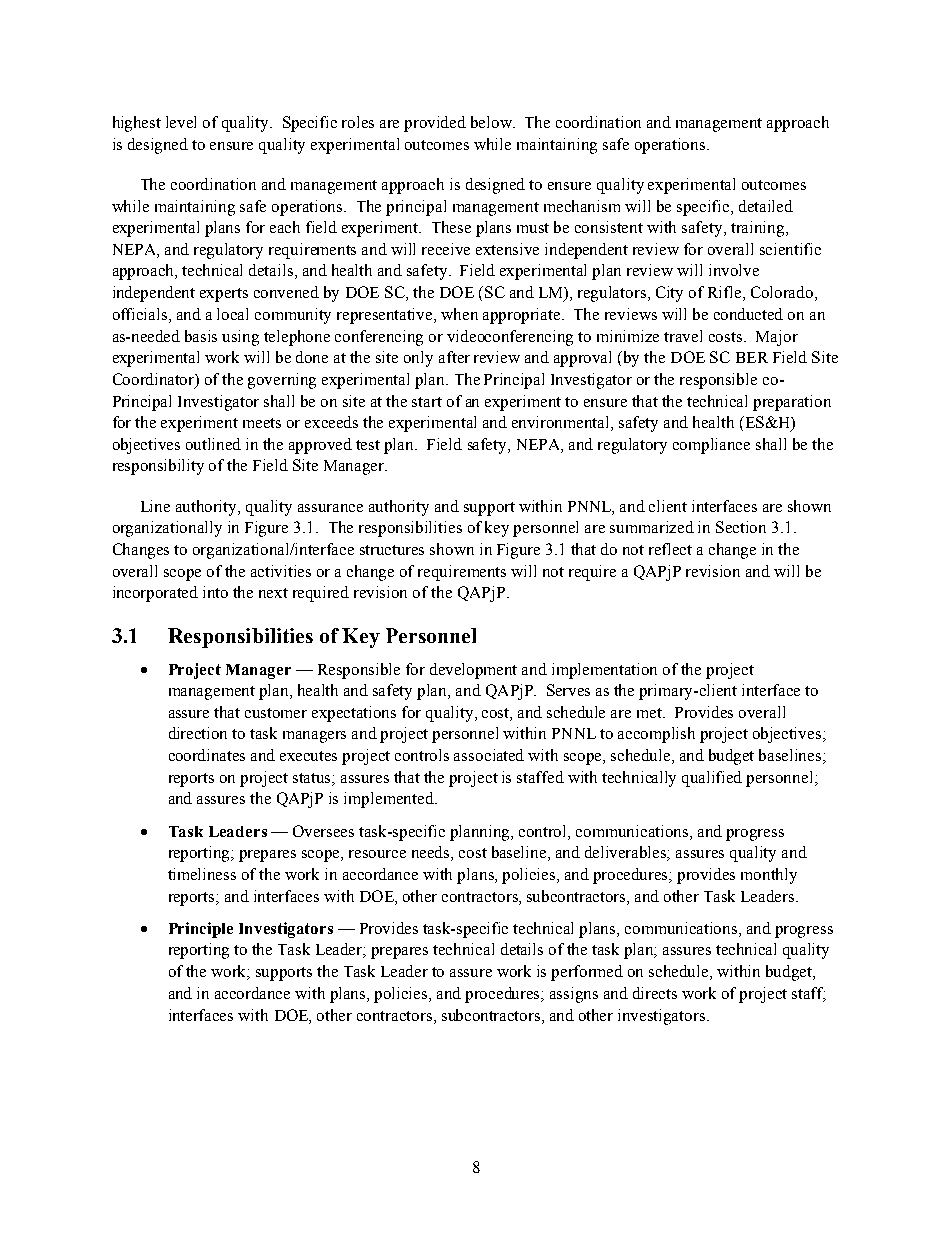 The image size is (952, 1233). What do you see at coordinates (766, 206) in the page?
I see `detailed` at bounding box center [766, 206].
